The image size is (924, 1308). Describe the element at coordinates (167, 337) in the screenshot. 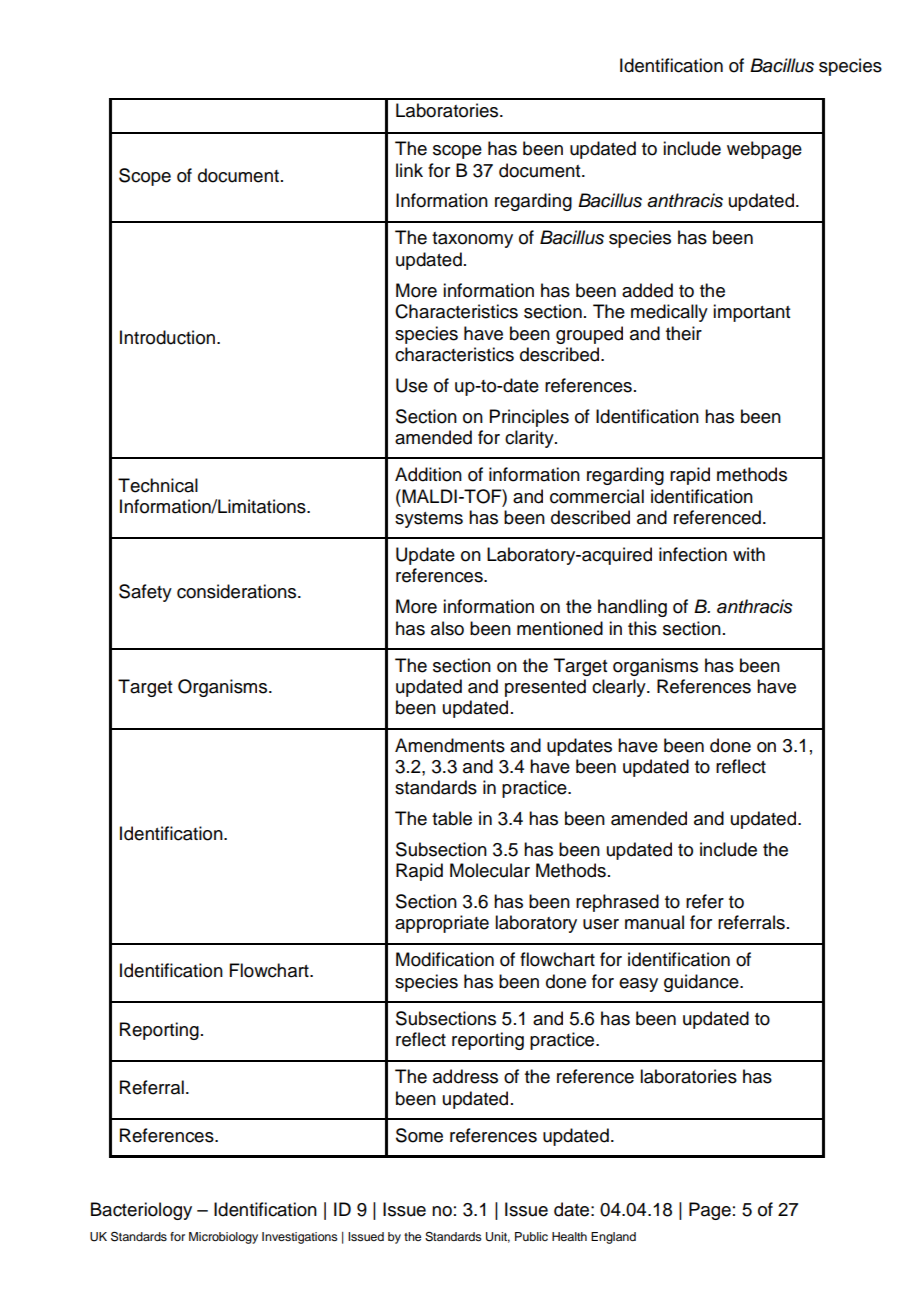

I see `Introduction` at that location.
